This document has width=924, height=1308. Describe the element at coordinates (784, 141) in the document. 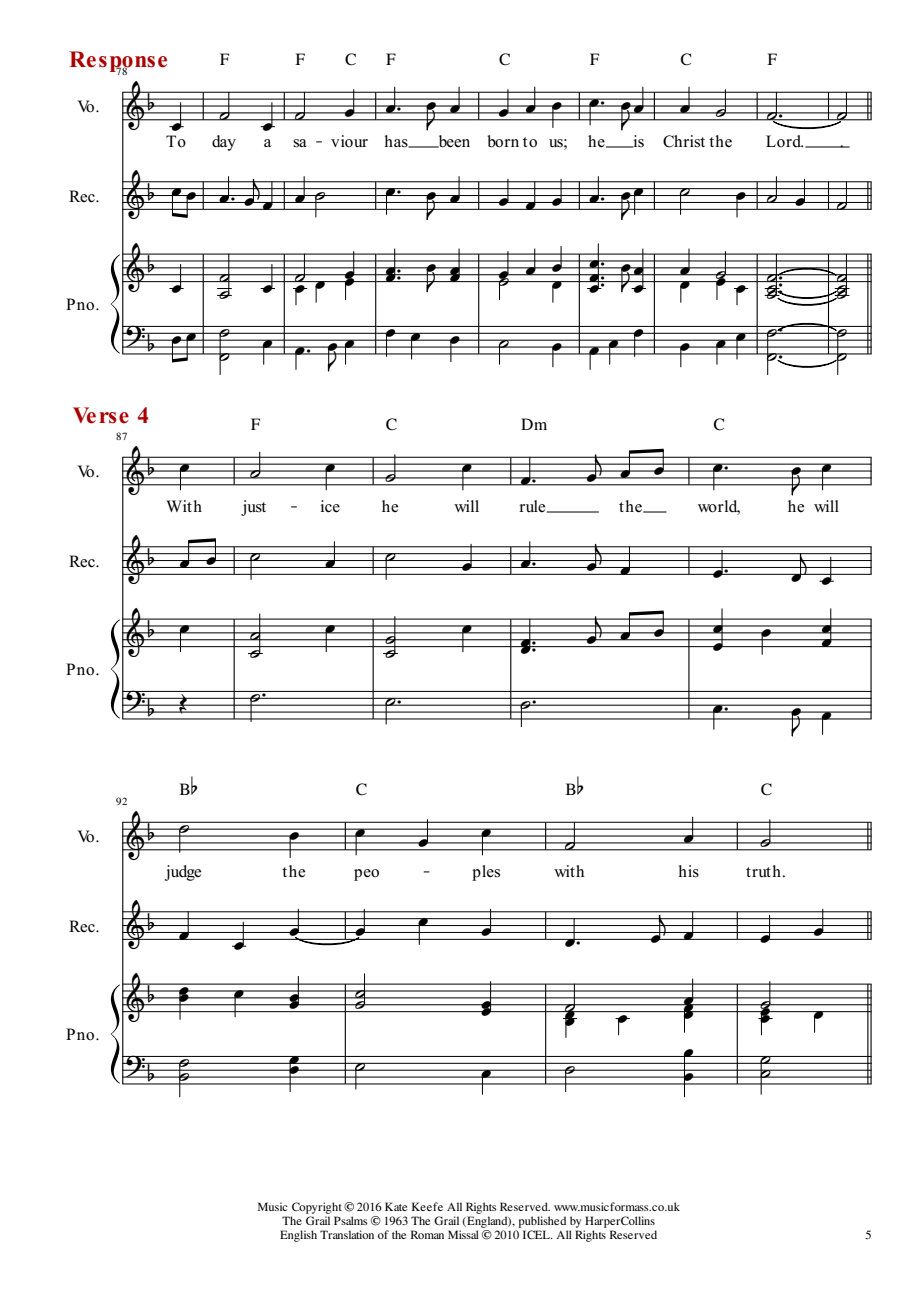

I see `Lord` at that location.
